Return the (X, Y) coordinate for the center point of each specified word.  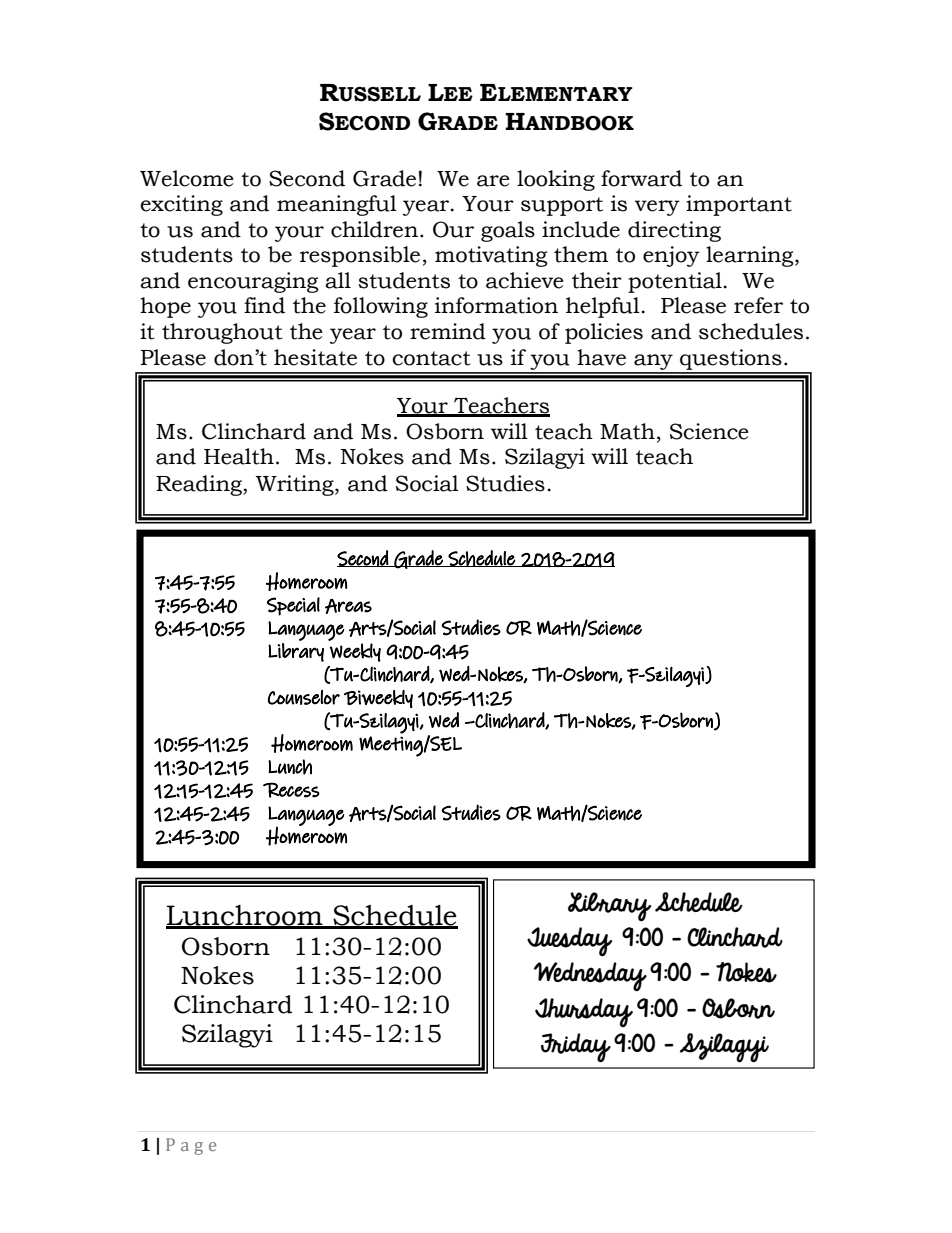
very (657, 208)
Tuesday (569, 941)
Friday (576, 1047)
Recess (291, 790)
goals (508, 231)
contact (431, 358)
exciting (182, 205)
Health (239, 456)
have (601, 357)
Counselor (304, 697)
